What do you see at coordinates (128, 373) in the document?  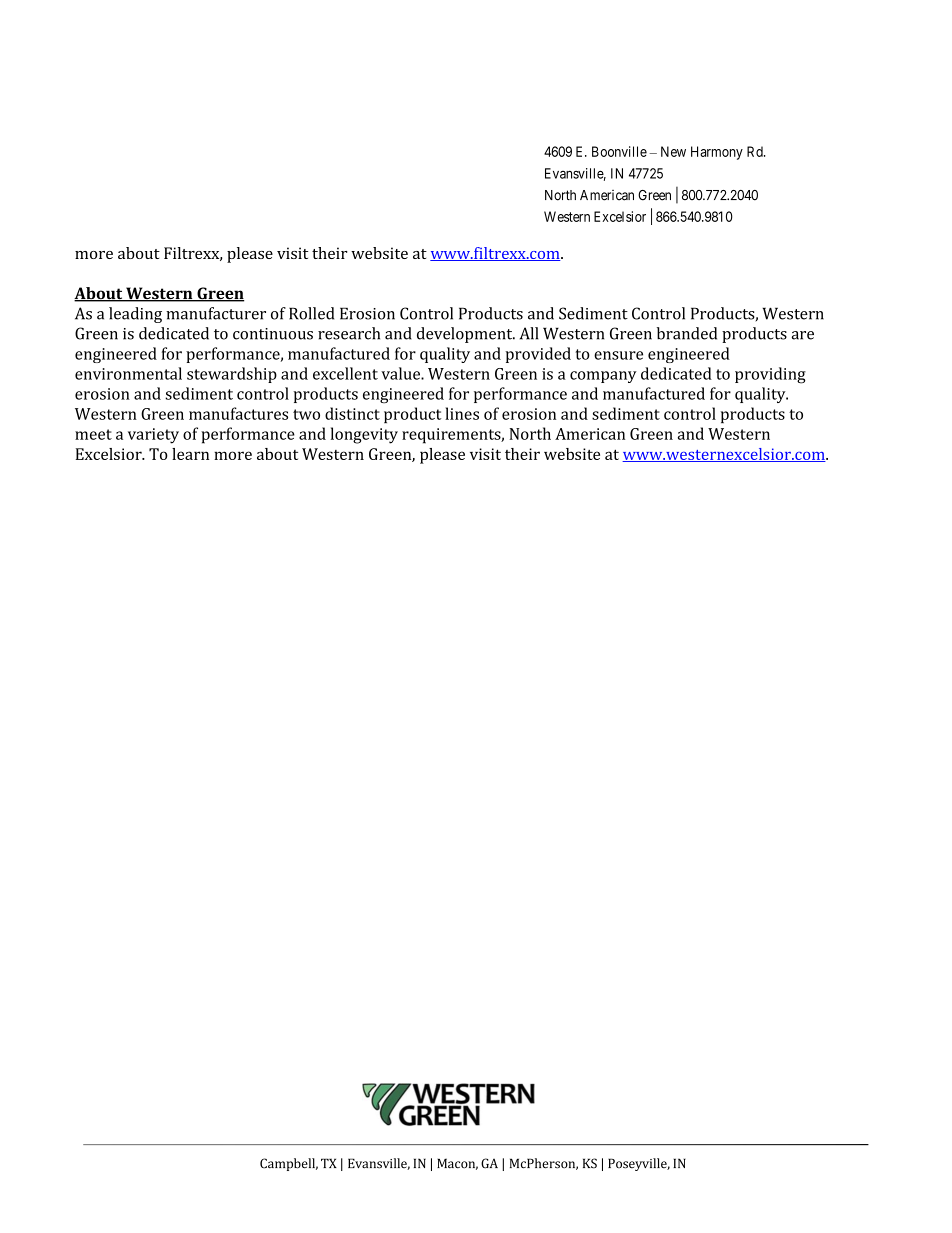 I see `environmental` at bounding box center [128, 373].
